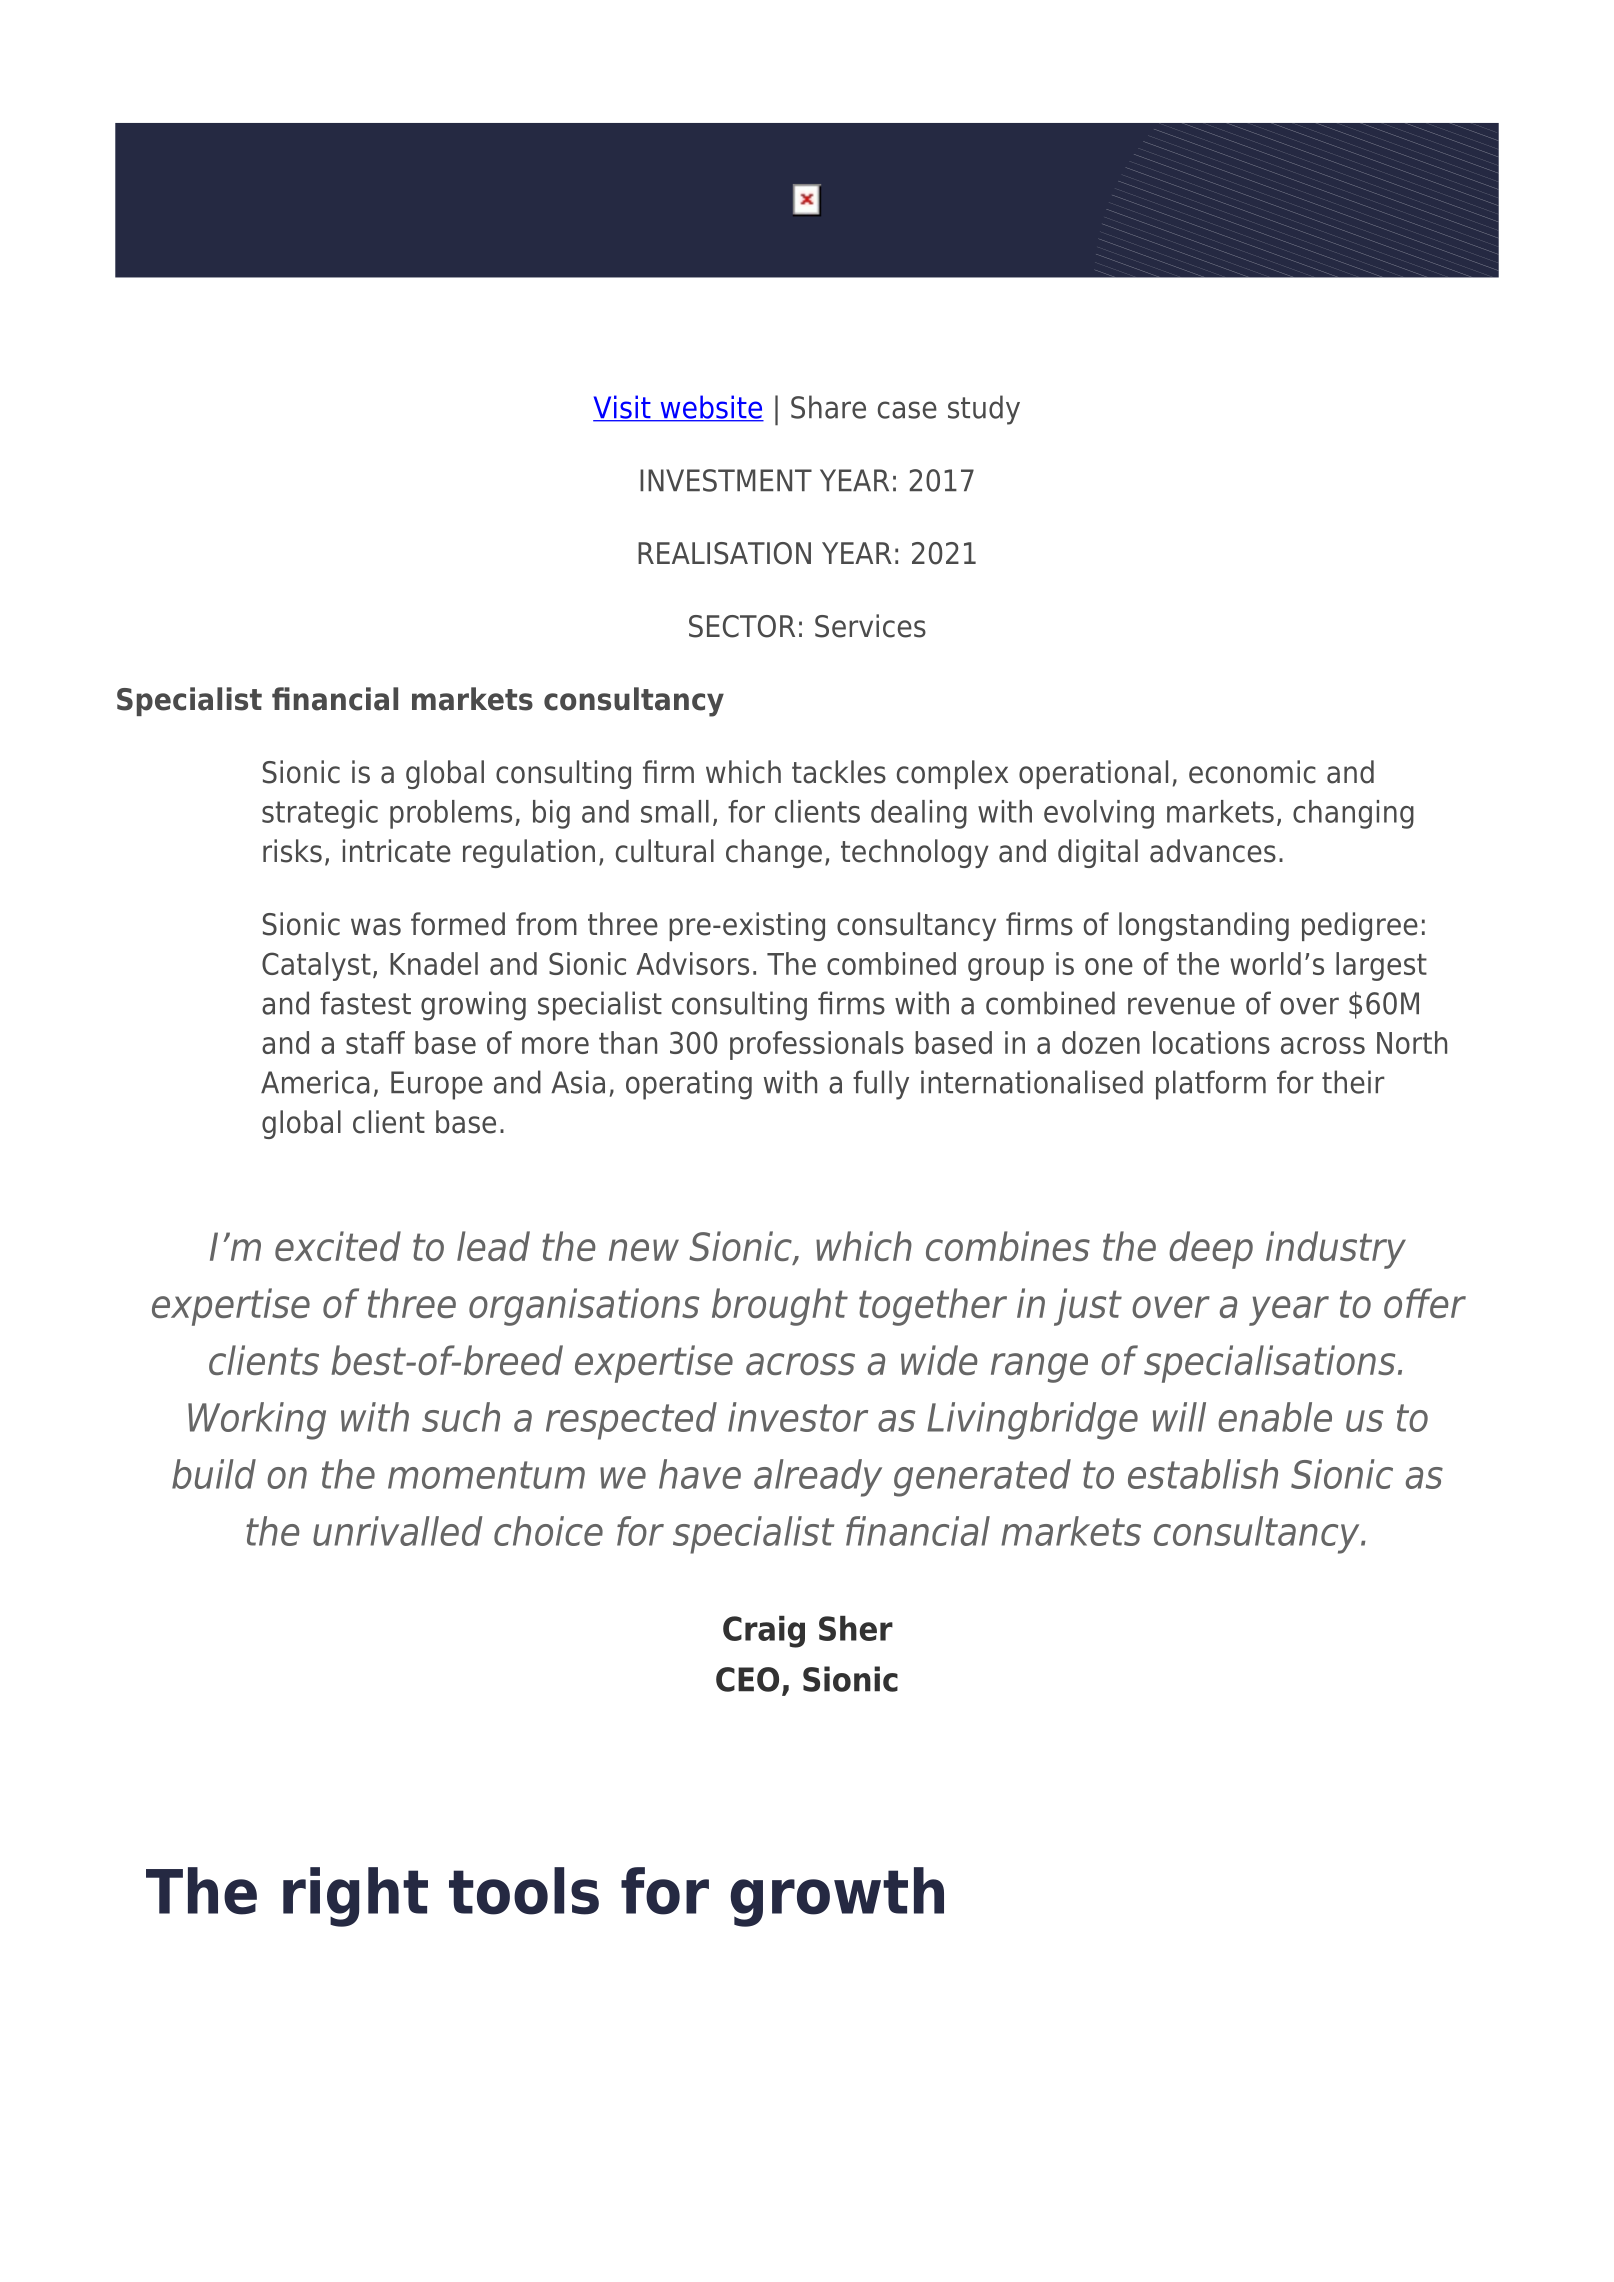  I want to click on specialisations, so click(1269, 1364).
